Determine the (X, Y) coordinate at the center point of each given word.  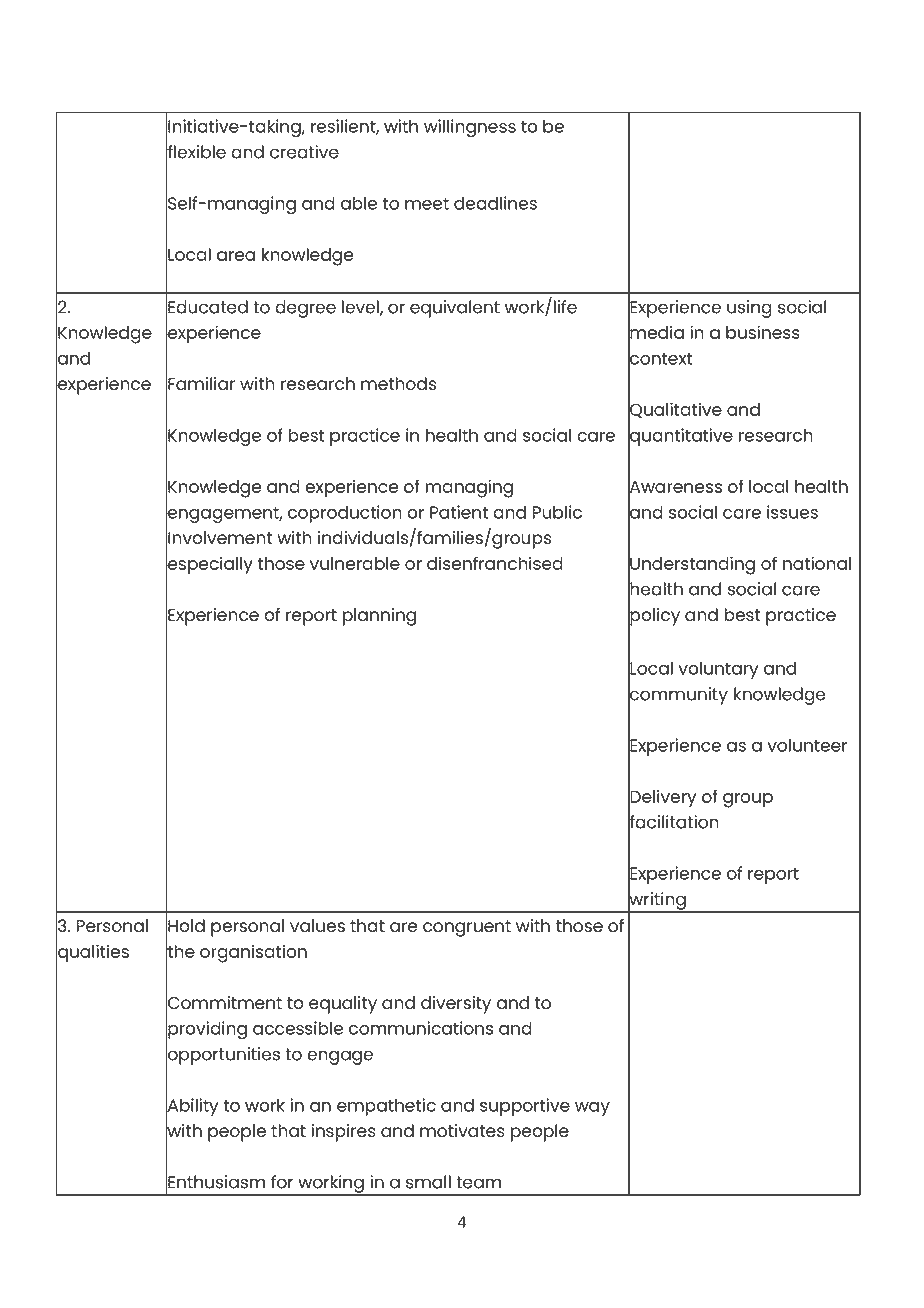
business (763, 332)
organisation (253, 953)
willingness (470, 128)
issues (792, 512)
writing (657, 901)
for (282, 1182)
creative (304, 152)
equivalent (455, 309)
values (317, 925)
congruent (467, 928)
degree (305, 309)
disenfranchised (495, 563)
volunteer (807, 745)
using (749, 309)
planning (379, 617)
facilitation (673, 822)
